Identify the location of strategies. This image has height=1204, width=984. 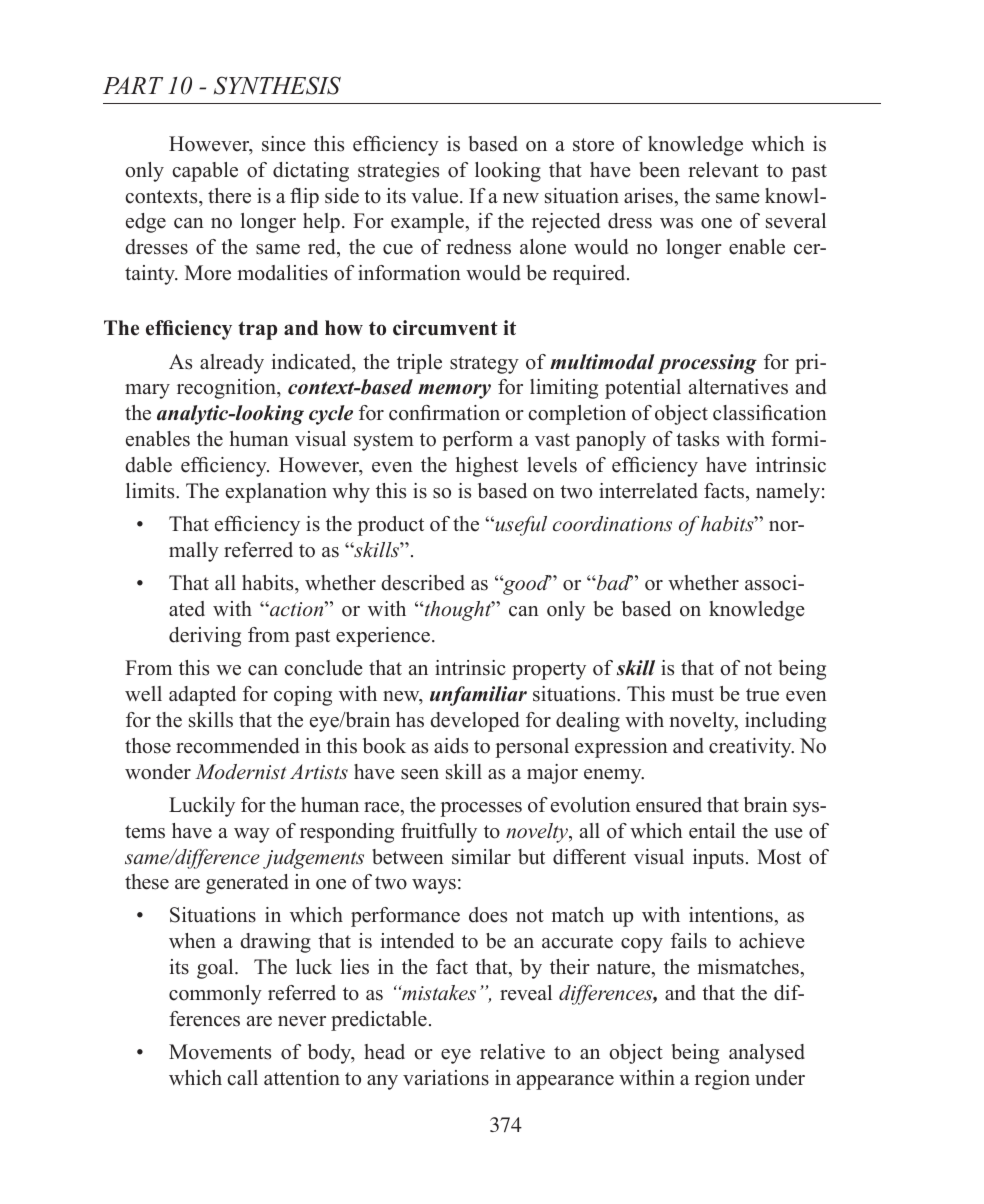
(398, 172).
